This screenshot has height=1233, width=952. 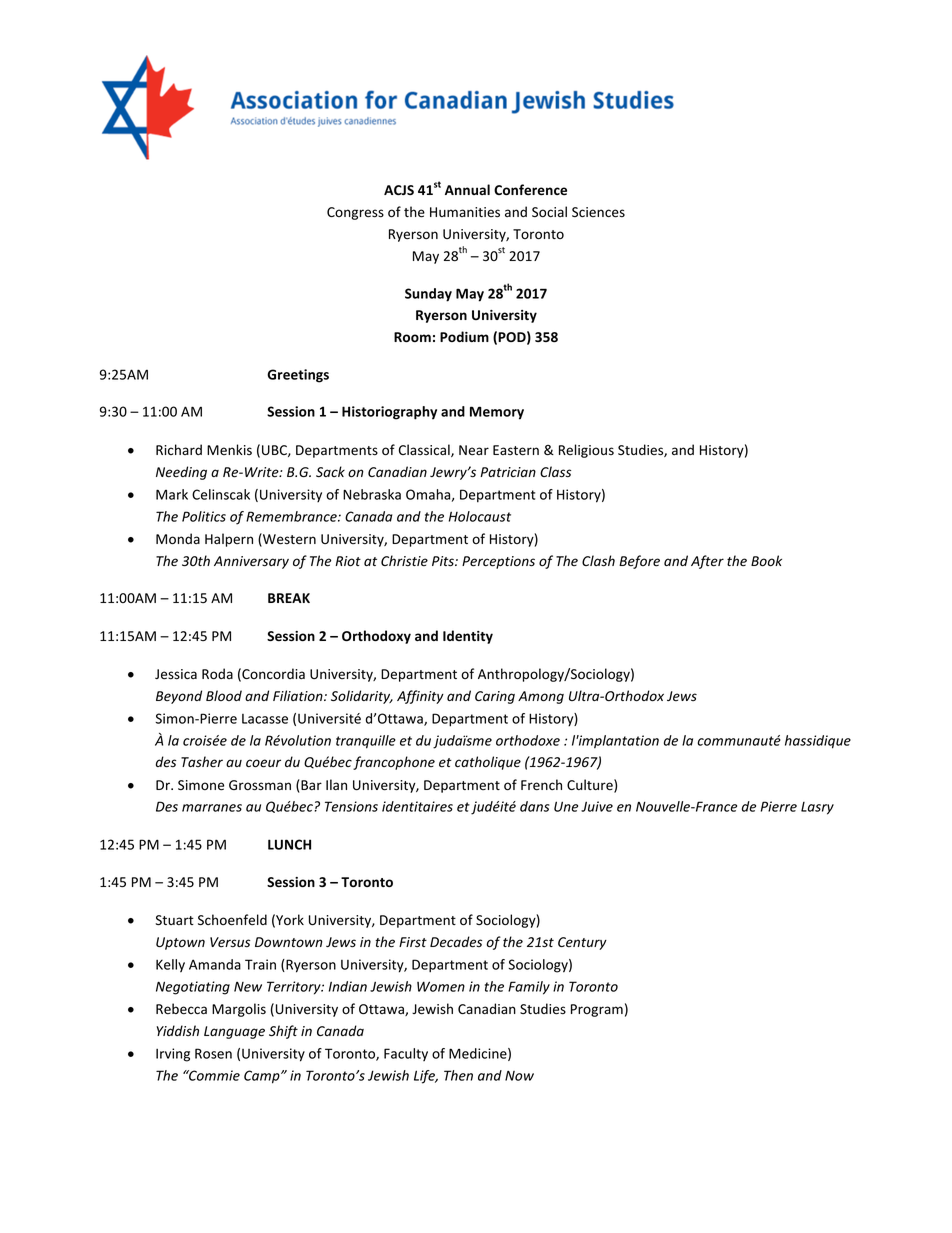 I want to click on Sciences, so click(x=598, y=212).
